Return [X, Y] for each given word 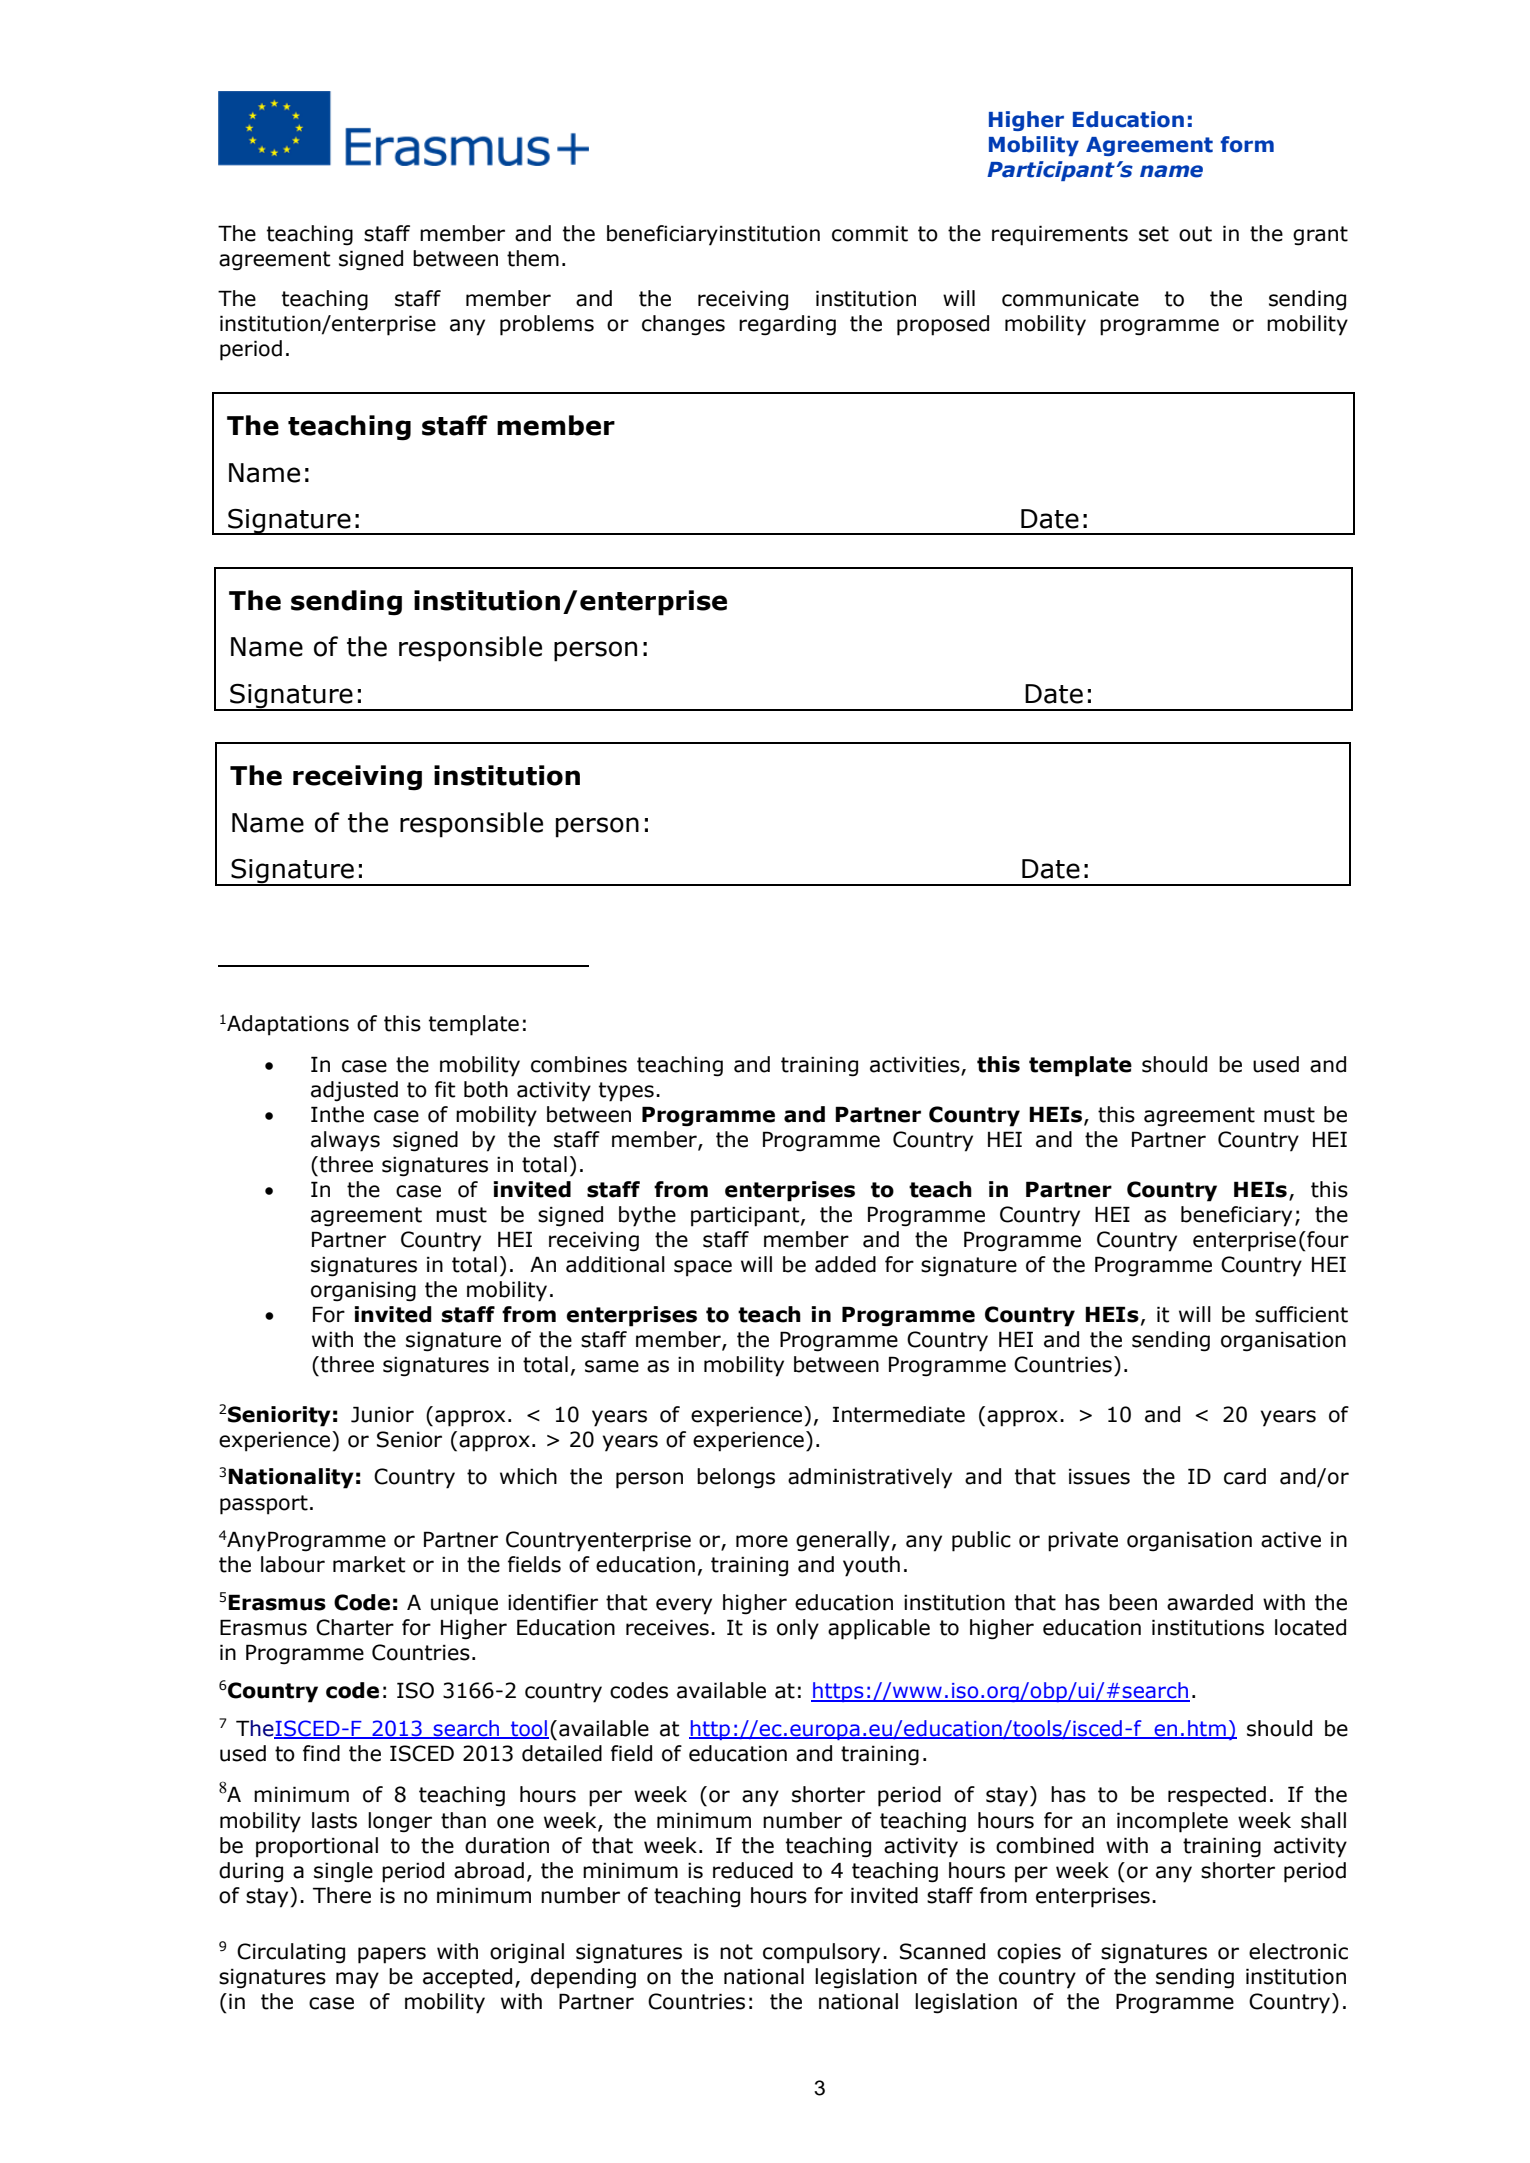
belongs [736, 1478]
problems [547, 325]
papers [392, 1955]
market [369, 1564]
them [533, 258]
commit [870, 234]
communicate [1070, 299]
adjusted [354, 1091]
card [1245, 1476]
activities [916, 1066]
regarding [787, 325]
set [1154, 234]
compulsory [821, 1953]
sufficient [1301, 1314]
